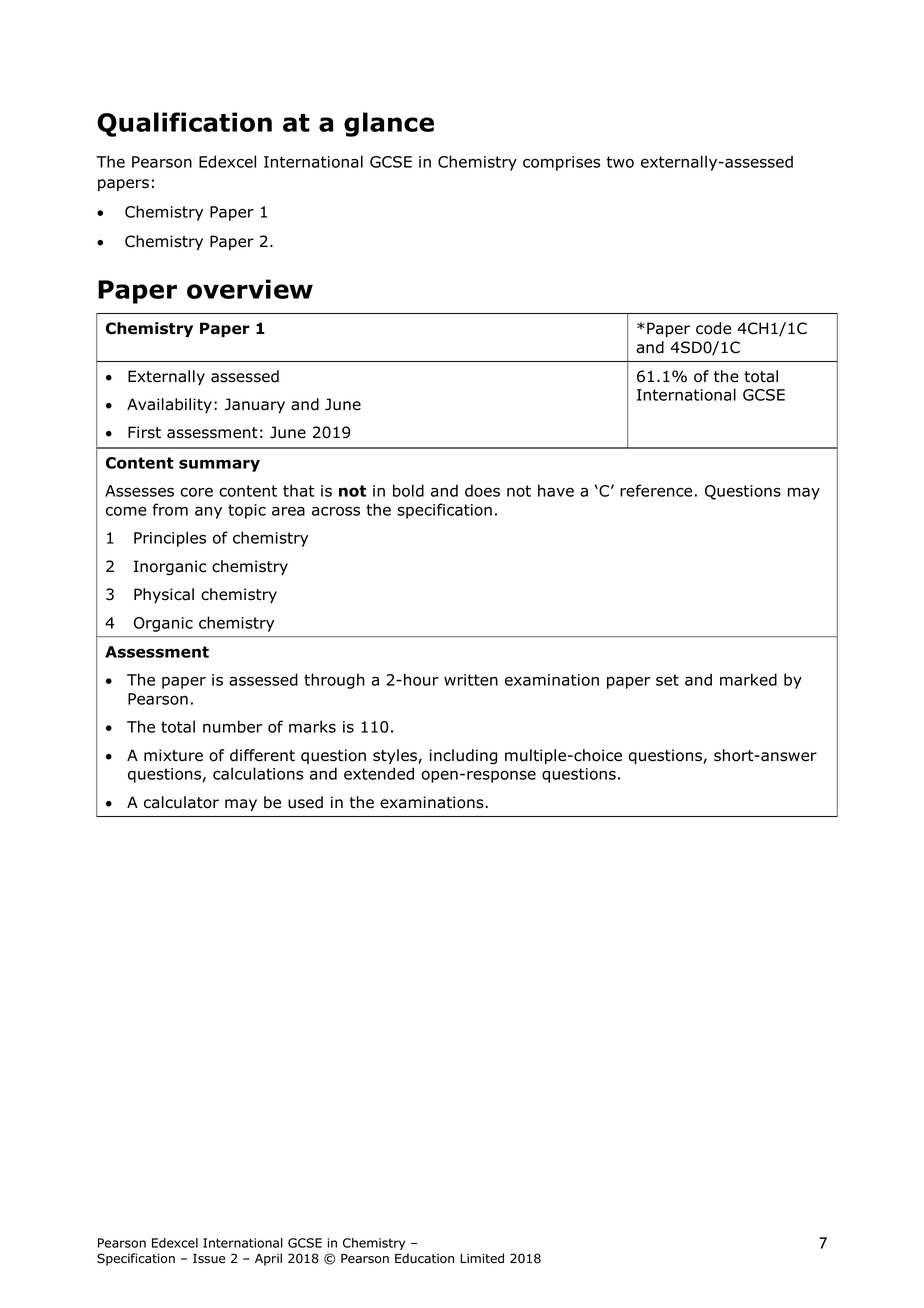 The width and height of the page is (924, 1308). What do you see at coordinates (482, 1258) in the page?
I see `Limited` at bounding box center [482, 1258].
